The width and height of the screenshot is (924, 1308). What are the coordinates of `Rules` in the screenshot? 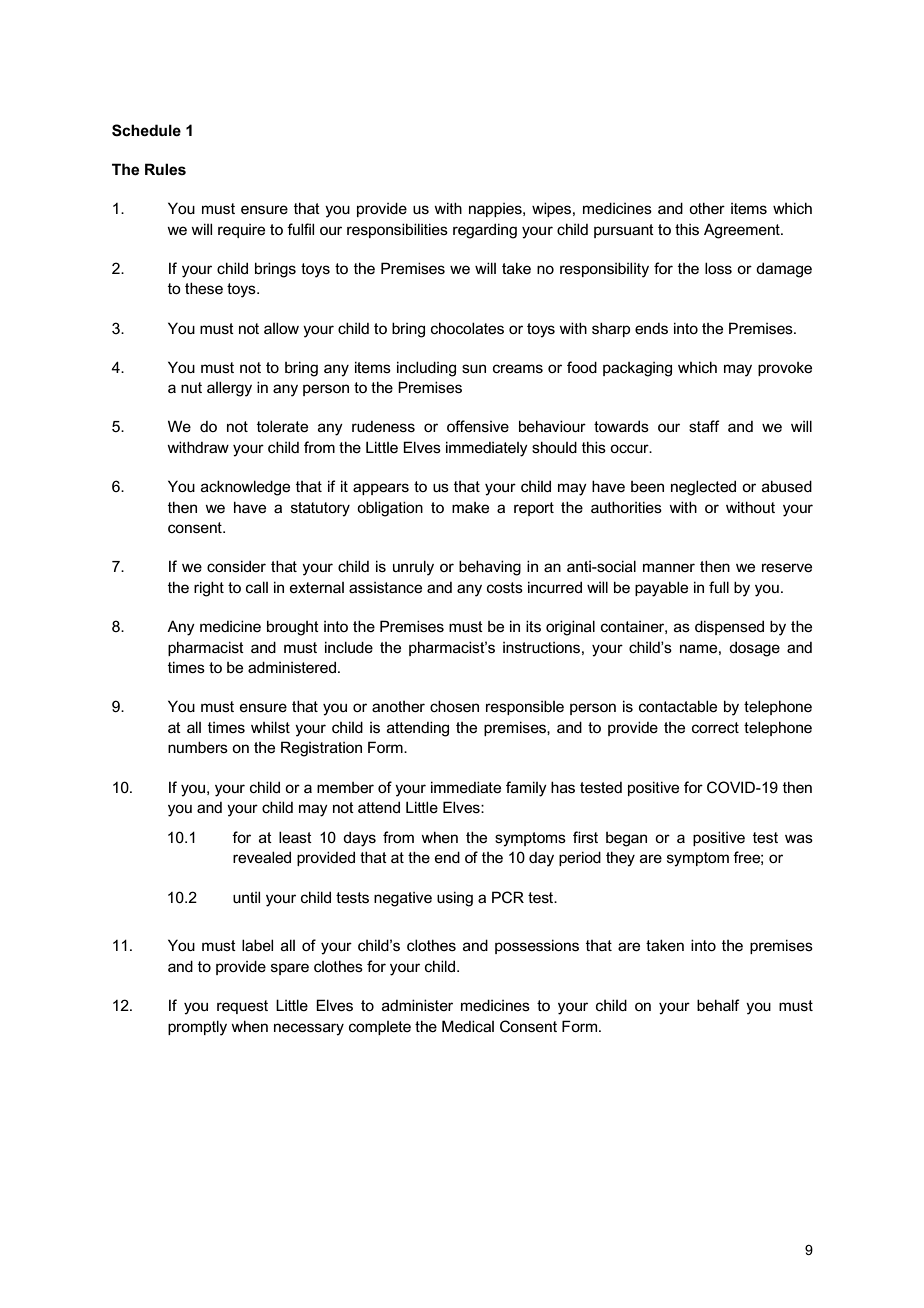 It's located at (165, 169).
